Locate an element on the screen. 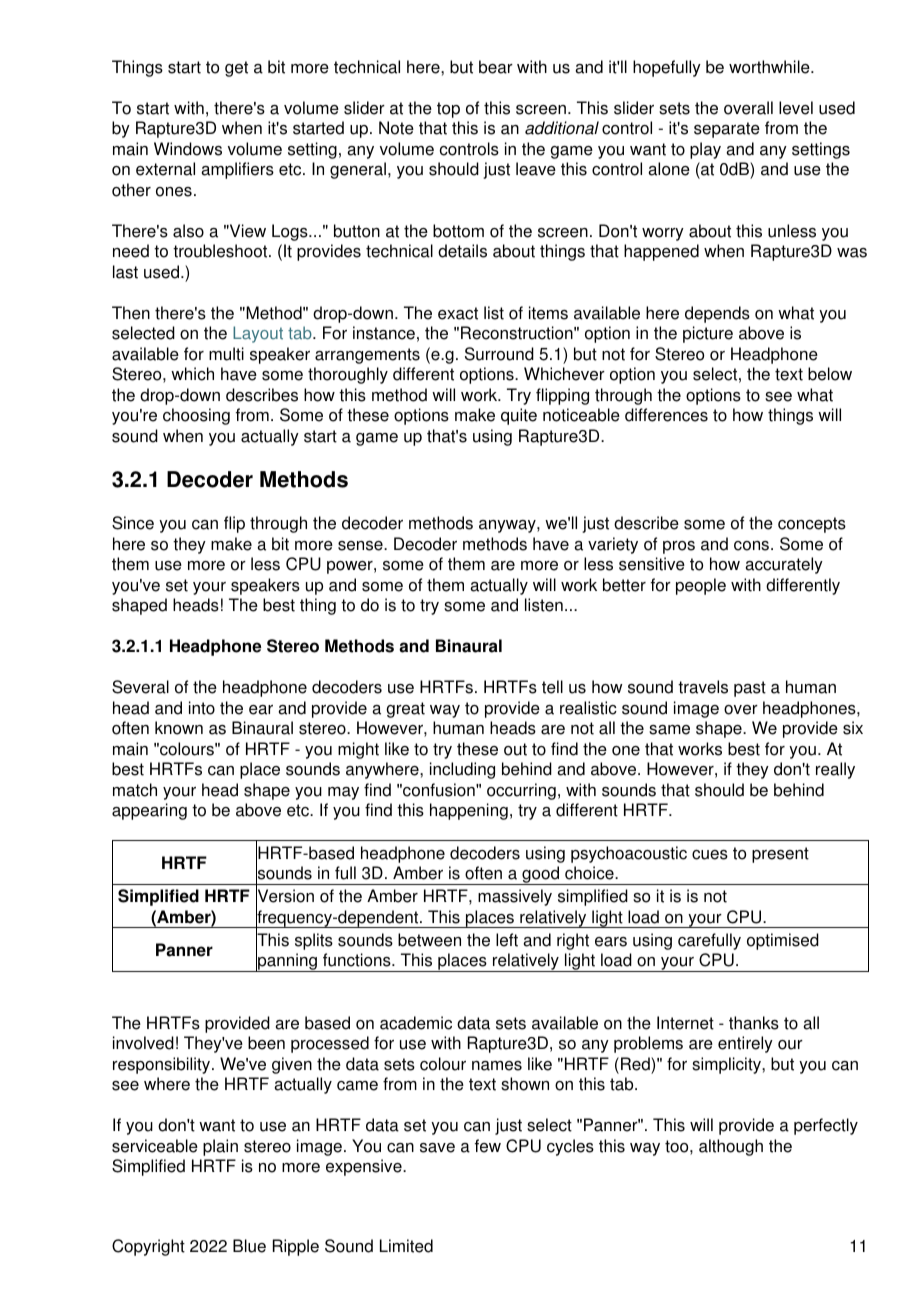 This screenshot has width=924, height=1308. known is located at coordinates (179, 728).
